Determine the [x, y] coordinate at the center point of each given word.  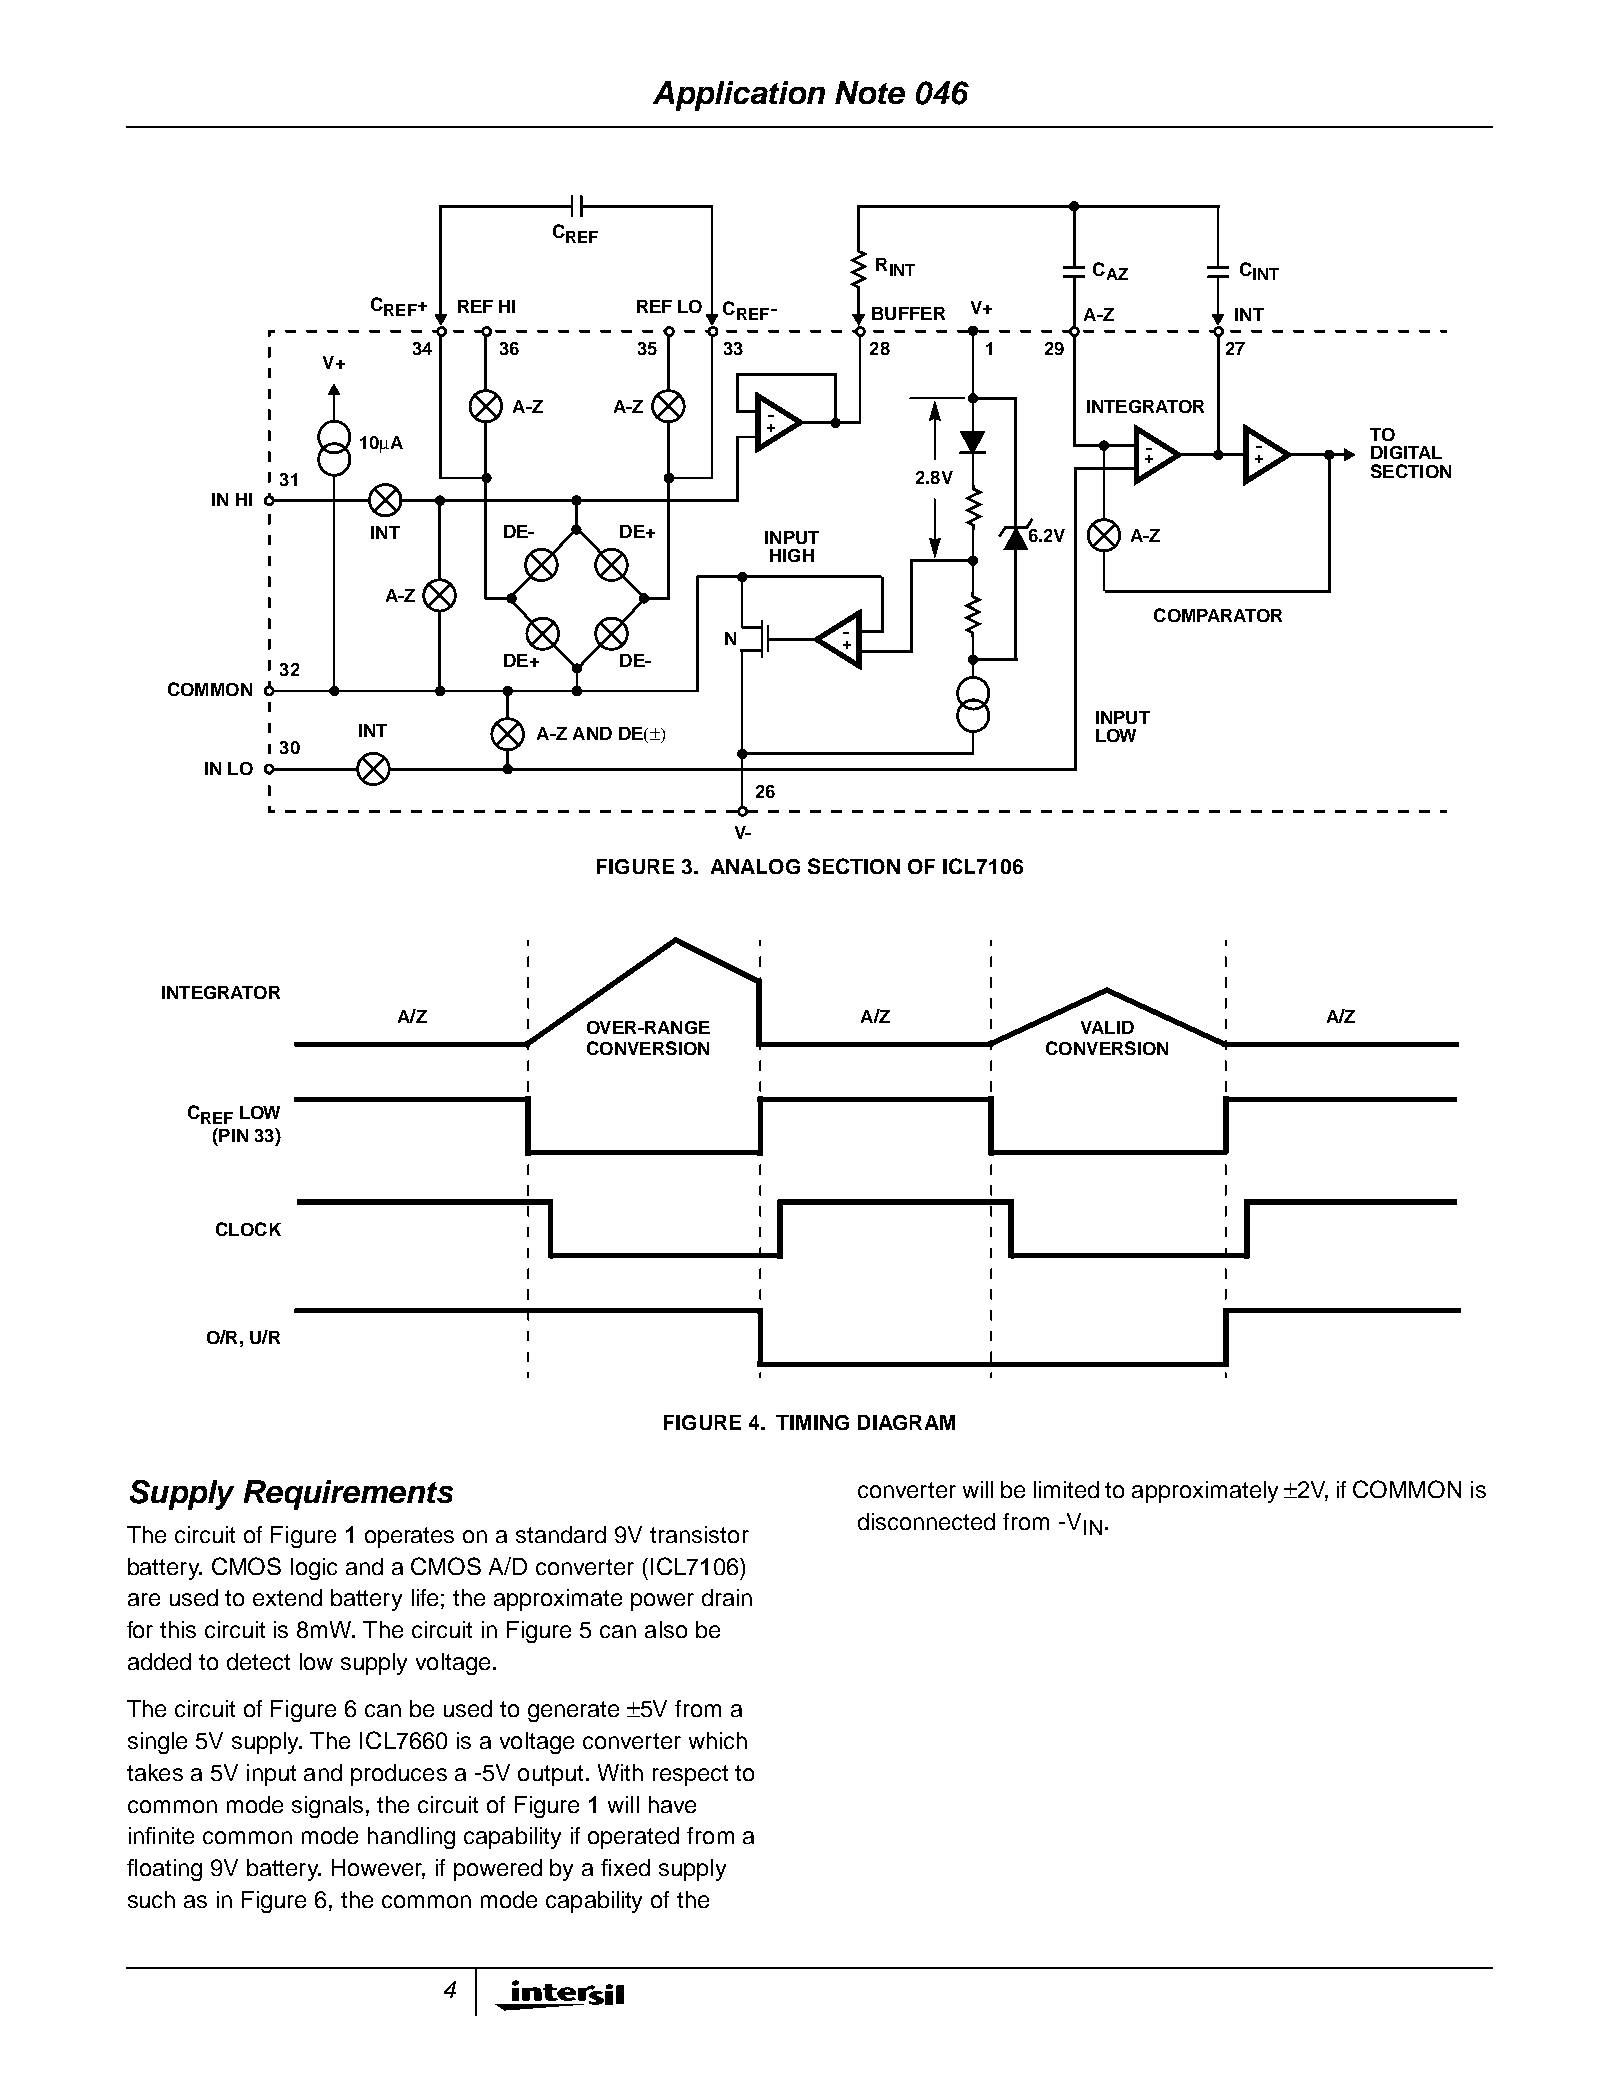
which [718, 1740]
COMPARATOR [1218, 615]
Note [870, 92]
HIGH [792, 555]
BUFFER [908, 313]
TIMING [812, 1422]
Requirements [348, 1495]
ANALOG [755, 866]
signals [329, 1807]
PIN [232, 1135]
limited [1066, 1489]
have [672, 1804]
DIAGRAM [906, 1422]
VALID [1107, 1027]
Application [739, 96]
